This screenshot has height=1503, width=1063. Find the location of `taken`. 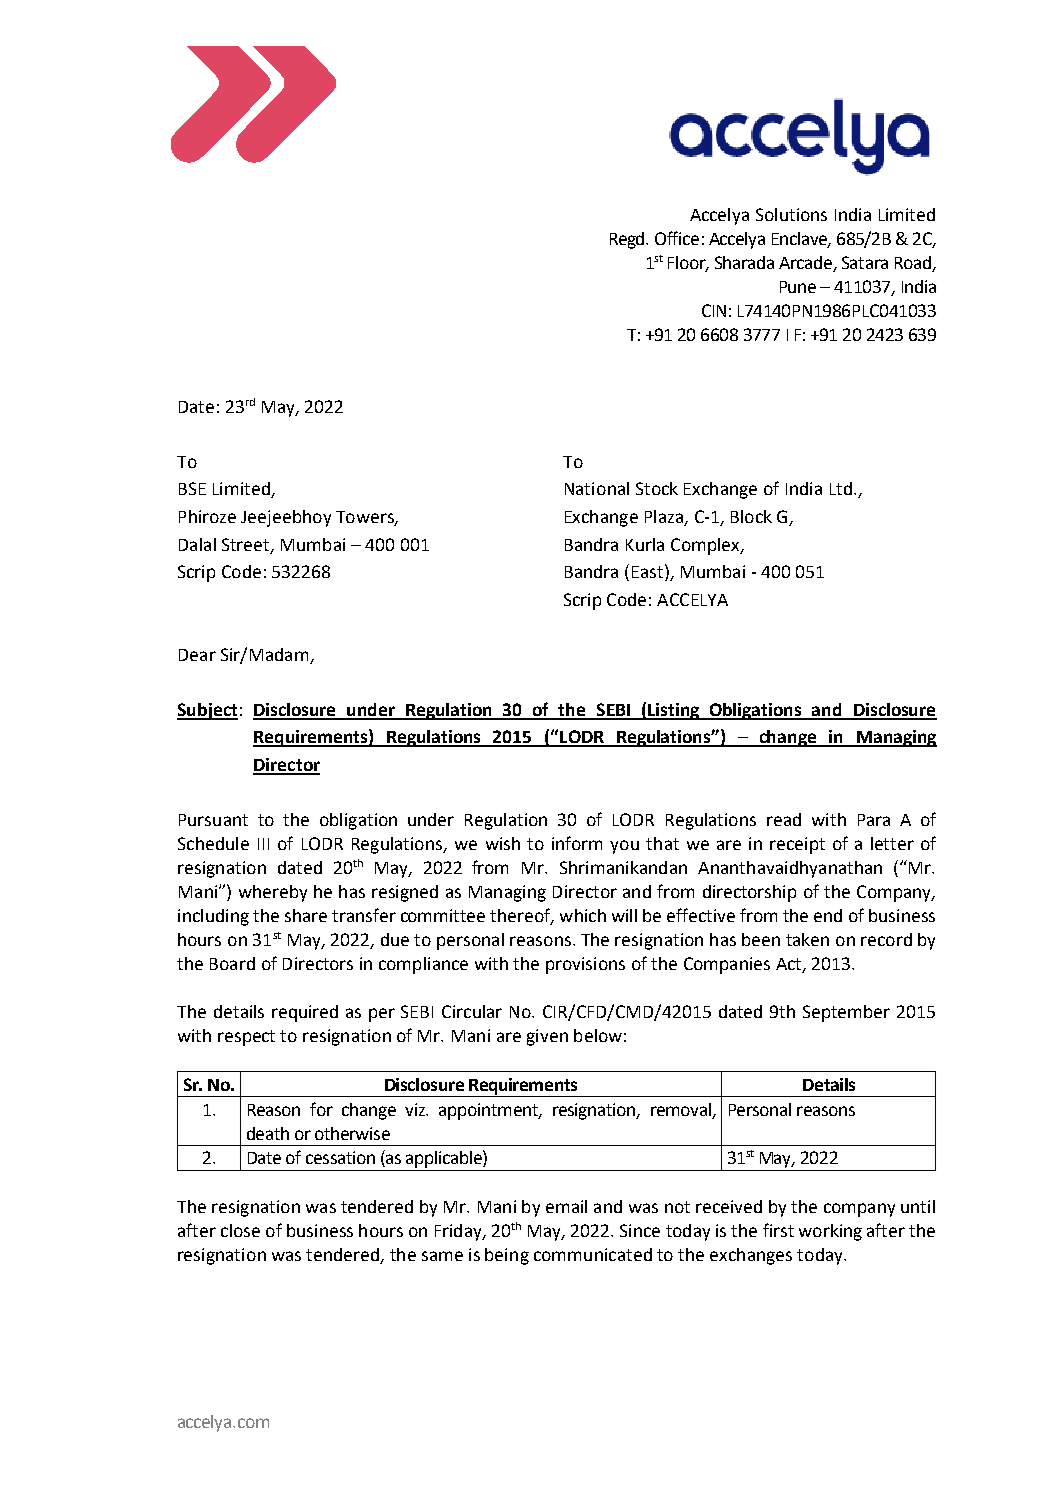

taken is located at coordinates (807, 939).
